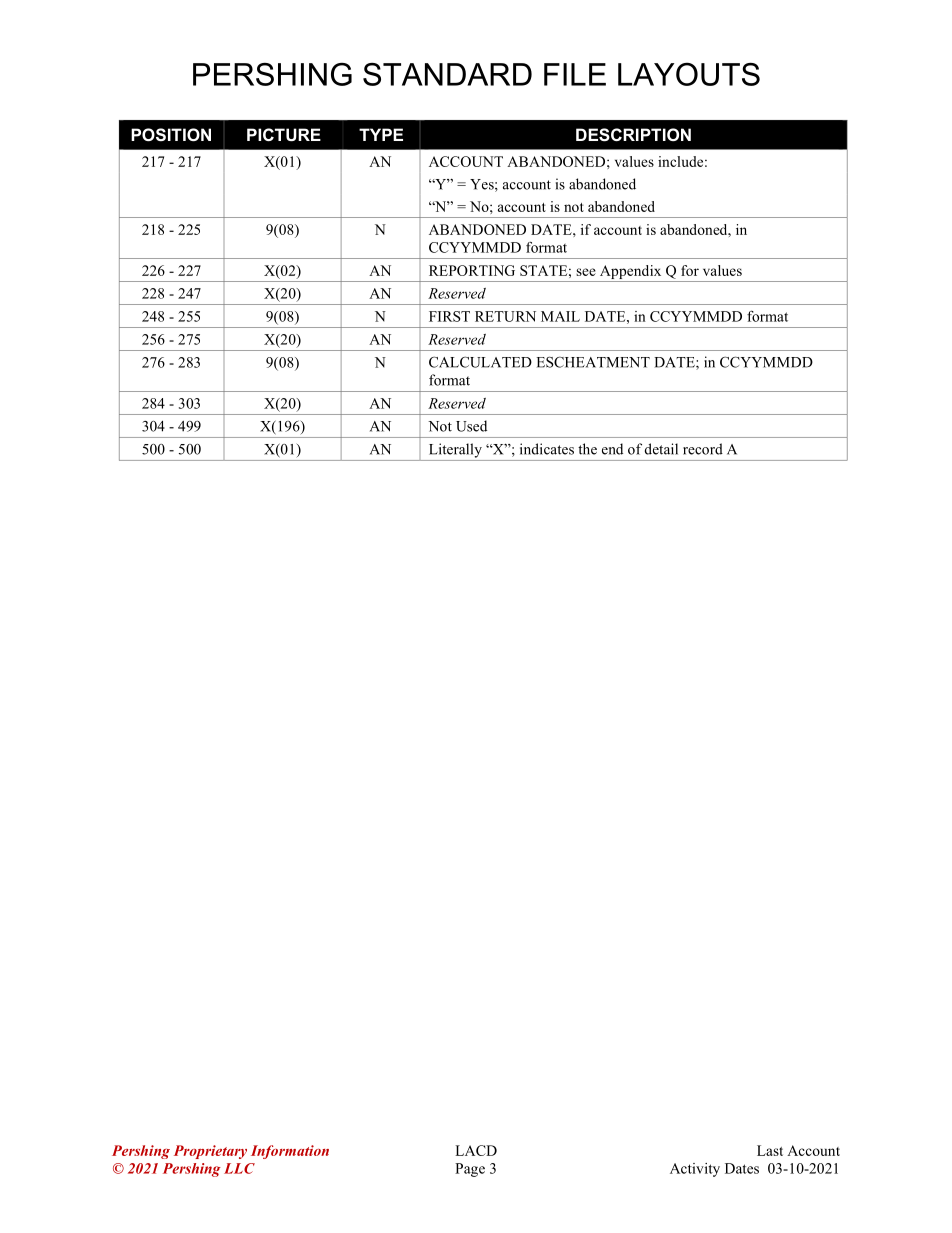 The width and height of the screenshot is (952, 1233). Describe the element at coordinates (210, 1152) in the screenshot. I see `Proprietary` at that location.
